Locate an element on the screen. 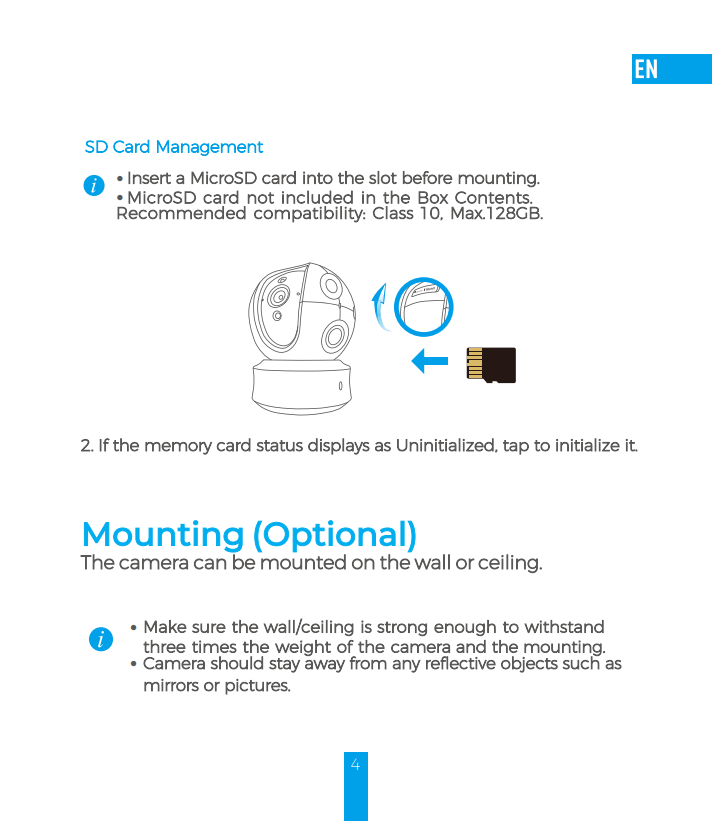 Image resolution: width=712 pixels, height=821 pixels. should is located at coordinates (237, 663).
